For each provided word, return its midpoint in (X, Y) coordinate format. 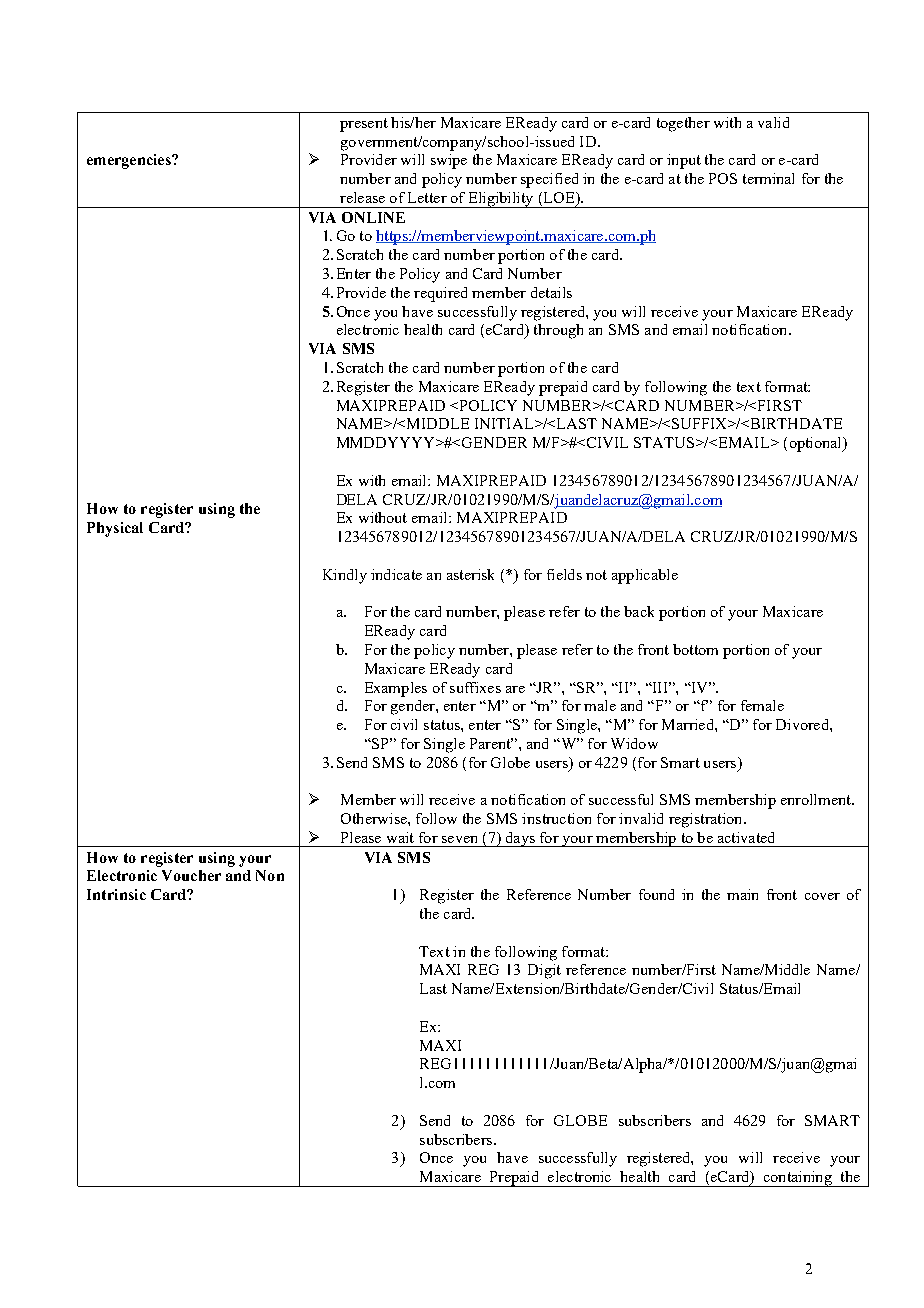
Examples (396, 689)
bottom (695, 649)
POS (723, 178)
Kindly (345, 576)
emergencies (130, 161)
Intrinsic (116, 894)
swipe (449, 161)
